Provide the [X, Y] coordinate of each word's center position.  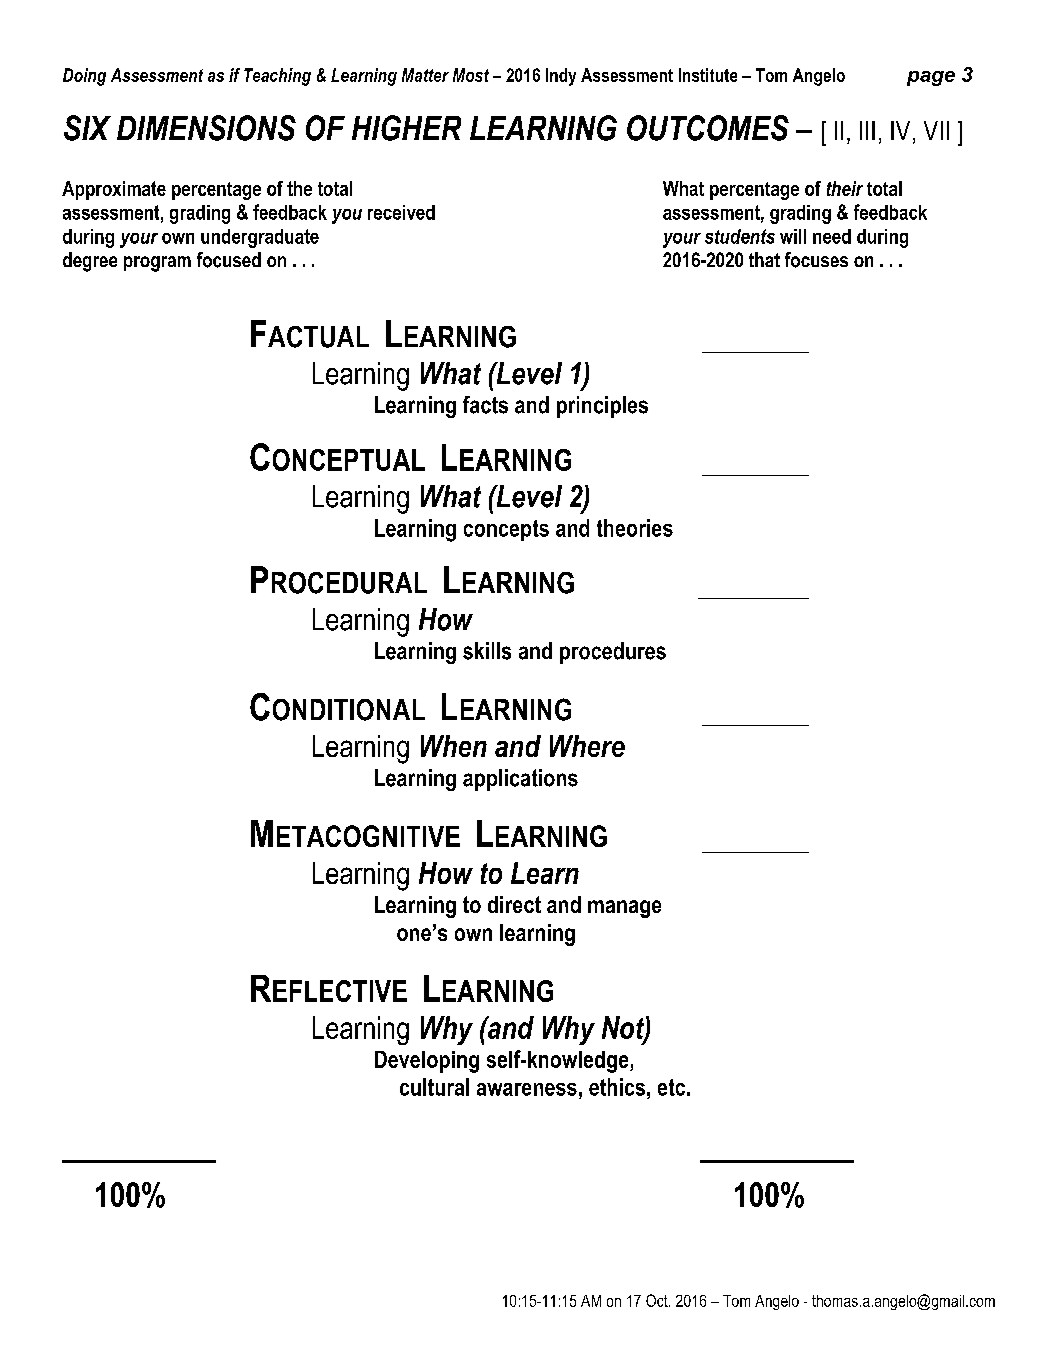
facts [485, 405]
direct [514, 904]
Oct [658, 1300]
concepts [506, 530]
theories [635, 528]
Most [471, 75]
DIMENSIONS [206, 128]
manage [624, 909]
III [867, 130]
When [454, 746]
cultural [434, 1087]
